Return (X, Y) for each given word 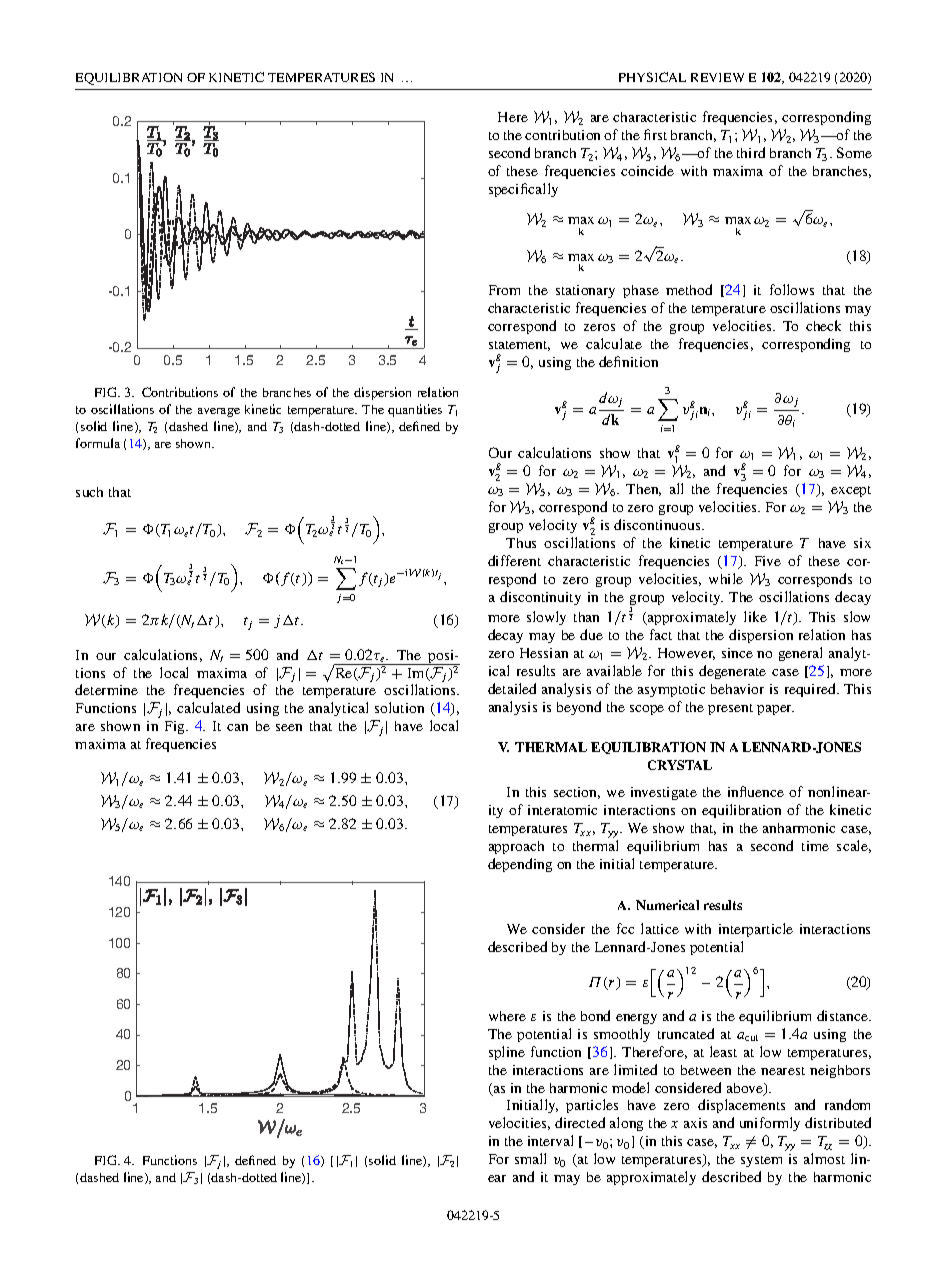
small (530, 1158)
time (815, 846)
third (751, 152)
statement (519, 346)
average (219, 412)
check (823, 325)
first (655, 134)
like (755, 616)
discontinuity (540, 598)
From (504, 290)
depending (520, 865)
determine (106, 689)
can (237, 727)
